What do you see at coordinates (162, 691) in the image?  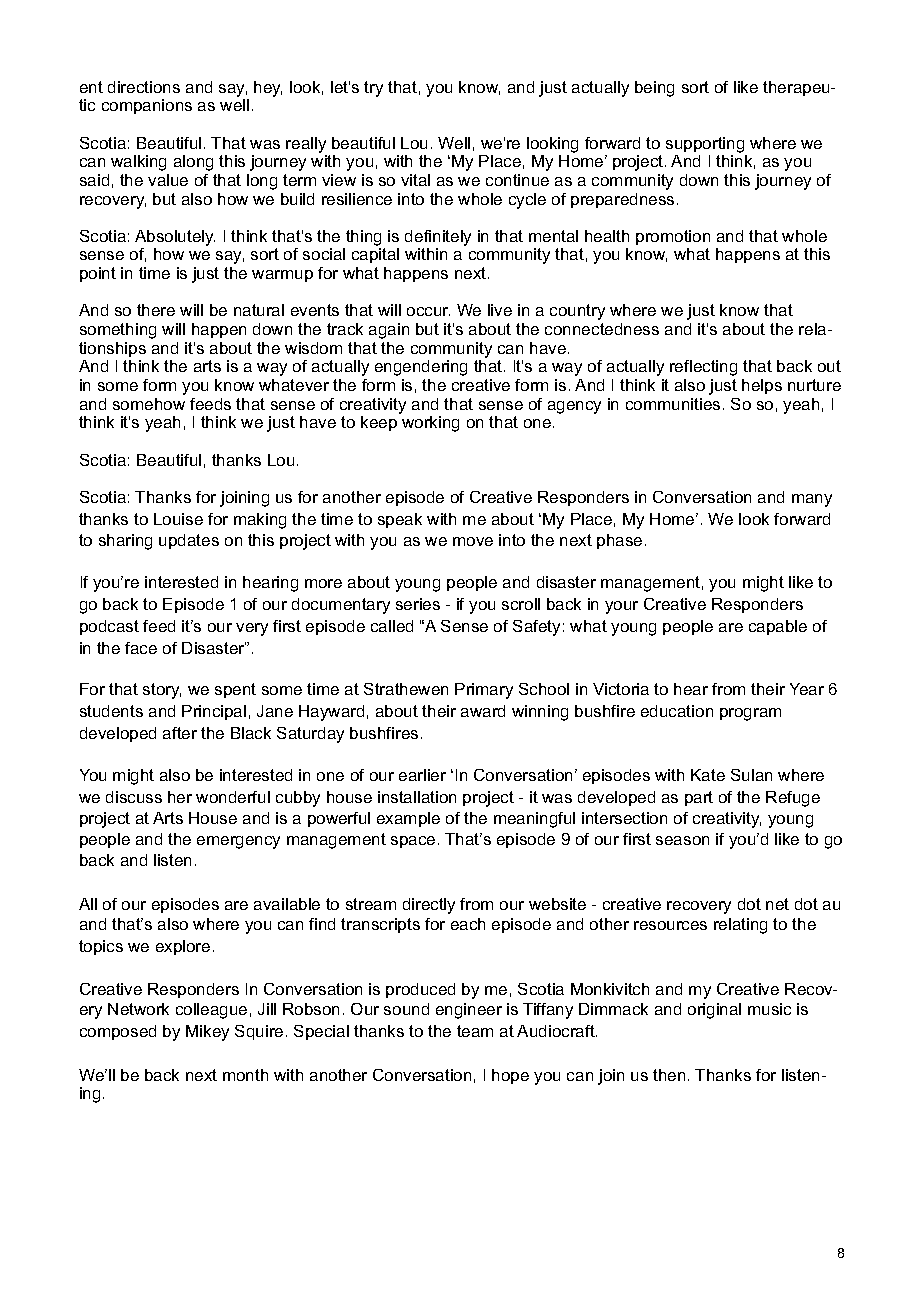 I see `story` at bounding box center [162, 691].
